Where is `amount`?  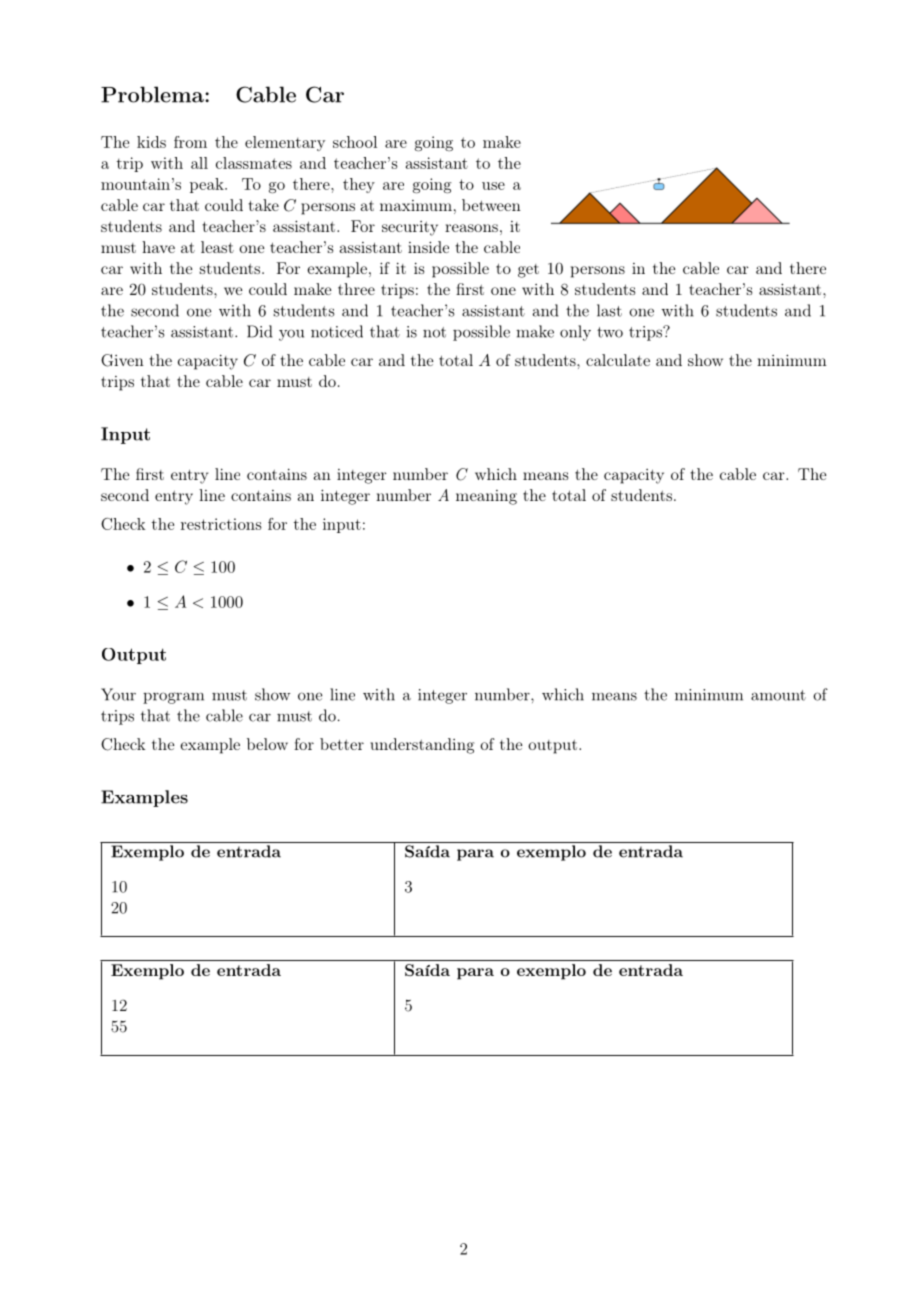
amount is located at coordinates (778, 695).
